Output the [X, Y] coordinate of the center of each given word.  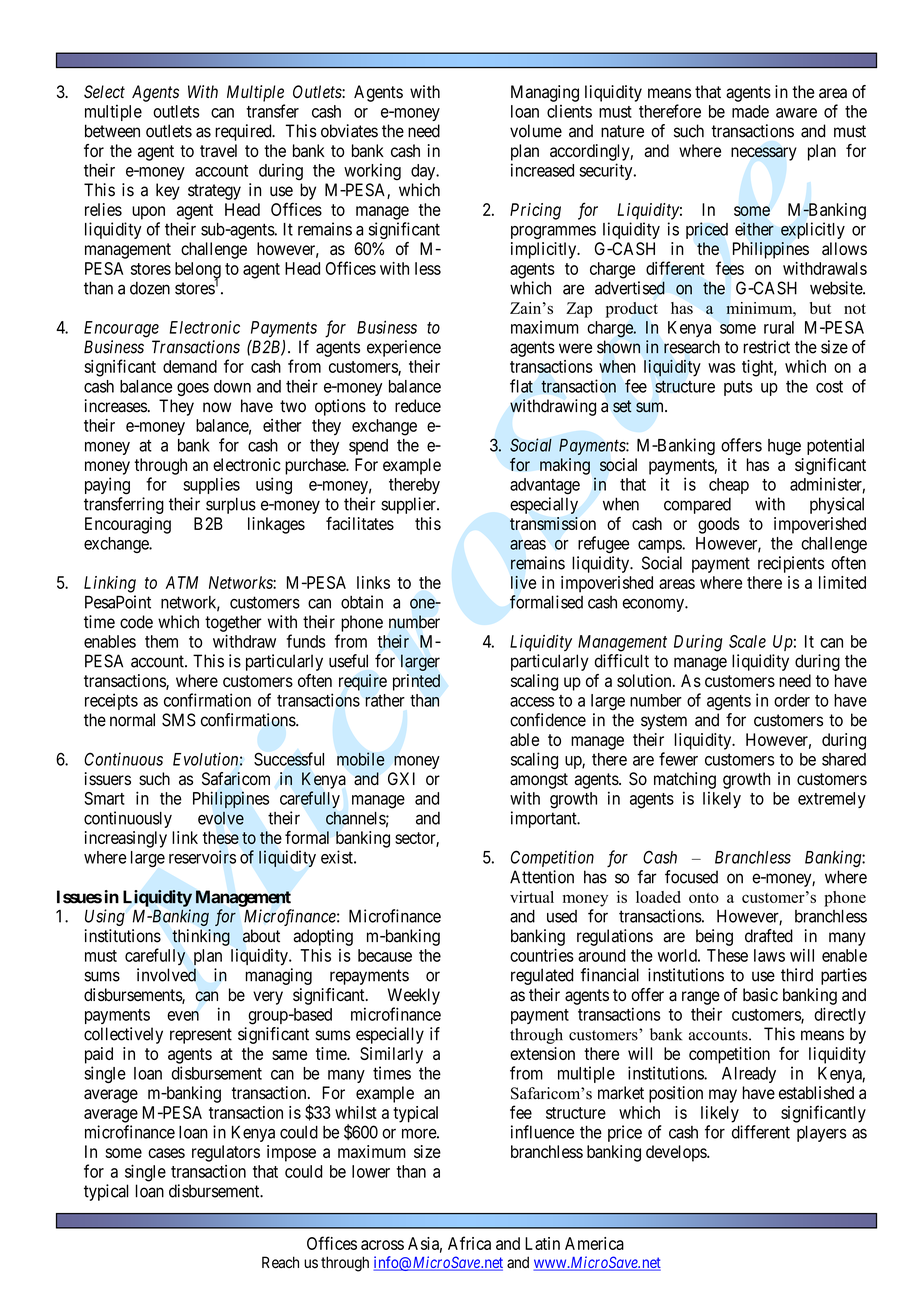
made [750, 111]
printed [416, 682]
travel [218, 150]
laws [769, 955]
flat [521, 386]
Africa [469, 1243]
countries [542, 955]
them [161, 641]
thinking [201, 937]
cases [166, 1153]
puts [738, 388]
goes [193, 389]
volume [536, 131]
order [792, 700]
